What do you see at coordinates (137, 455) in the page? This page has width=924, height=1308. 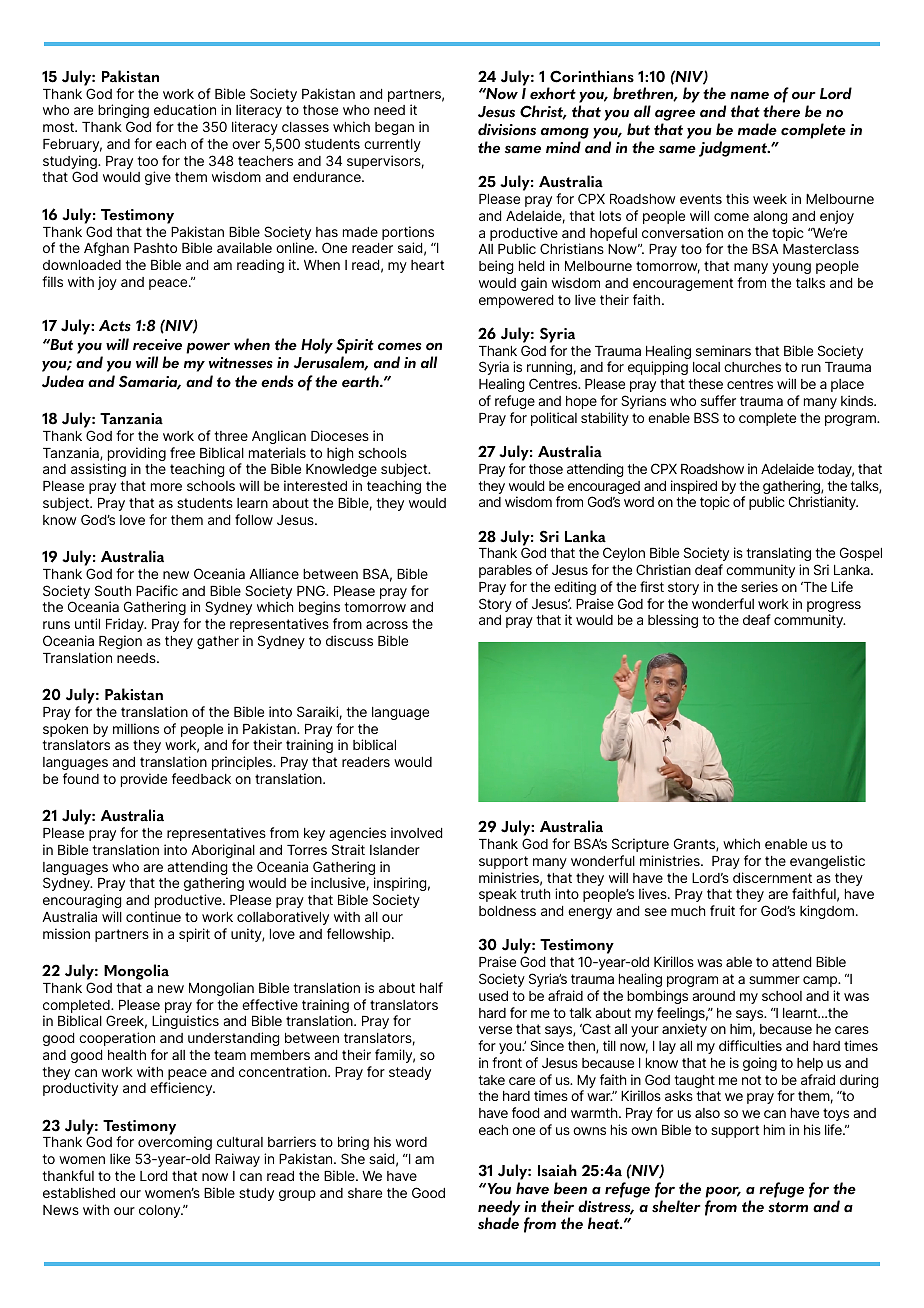 I see `providing` at bounding box center [137, 455].
